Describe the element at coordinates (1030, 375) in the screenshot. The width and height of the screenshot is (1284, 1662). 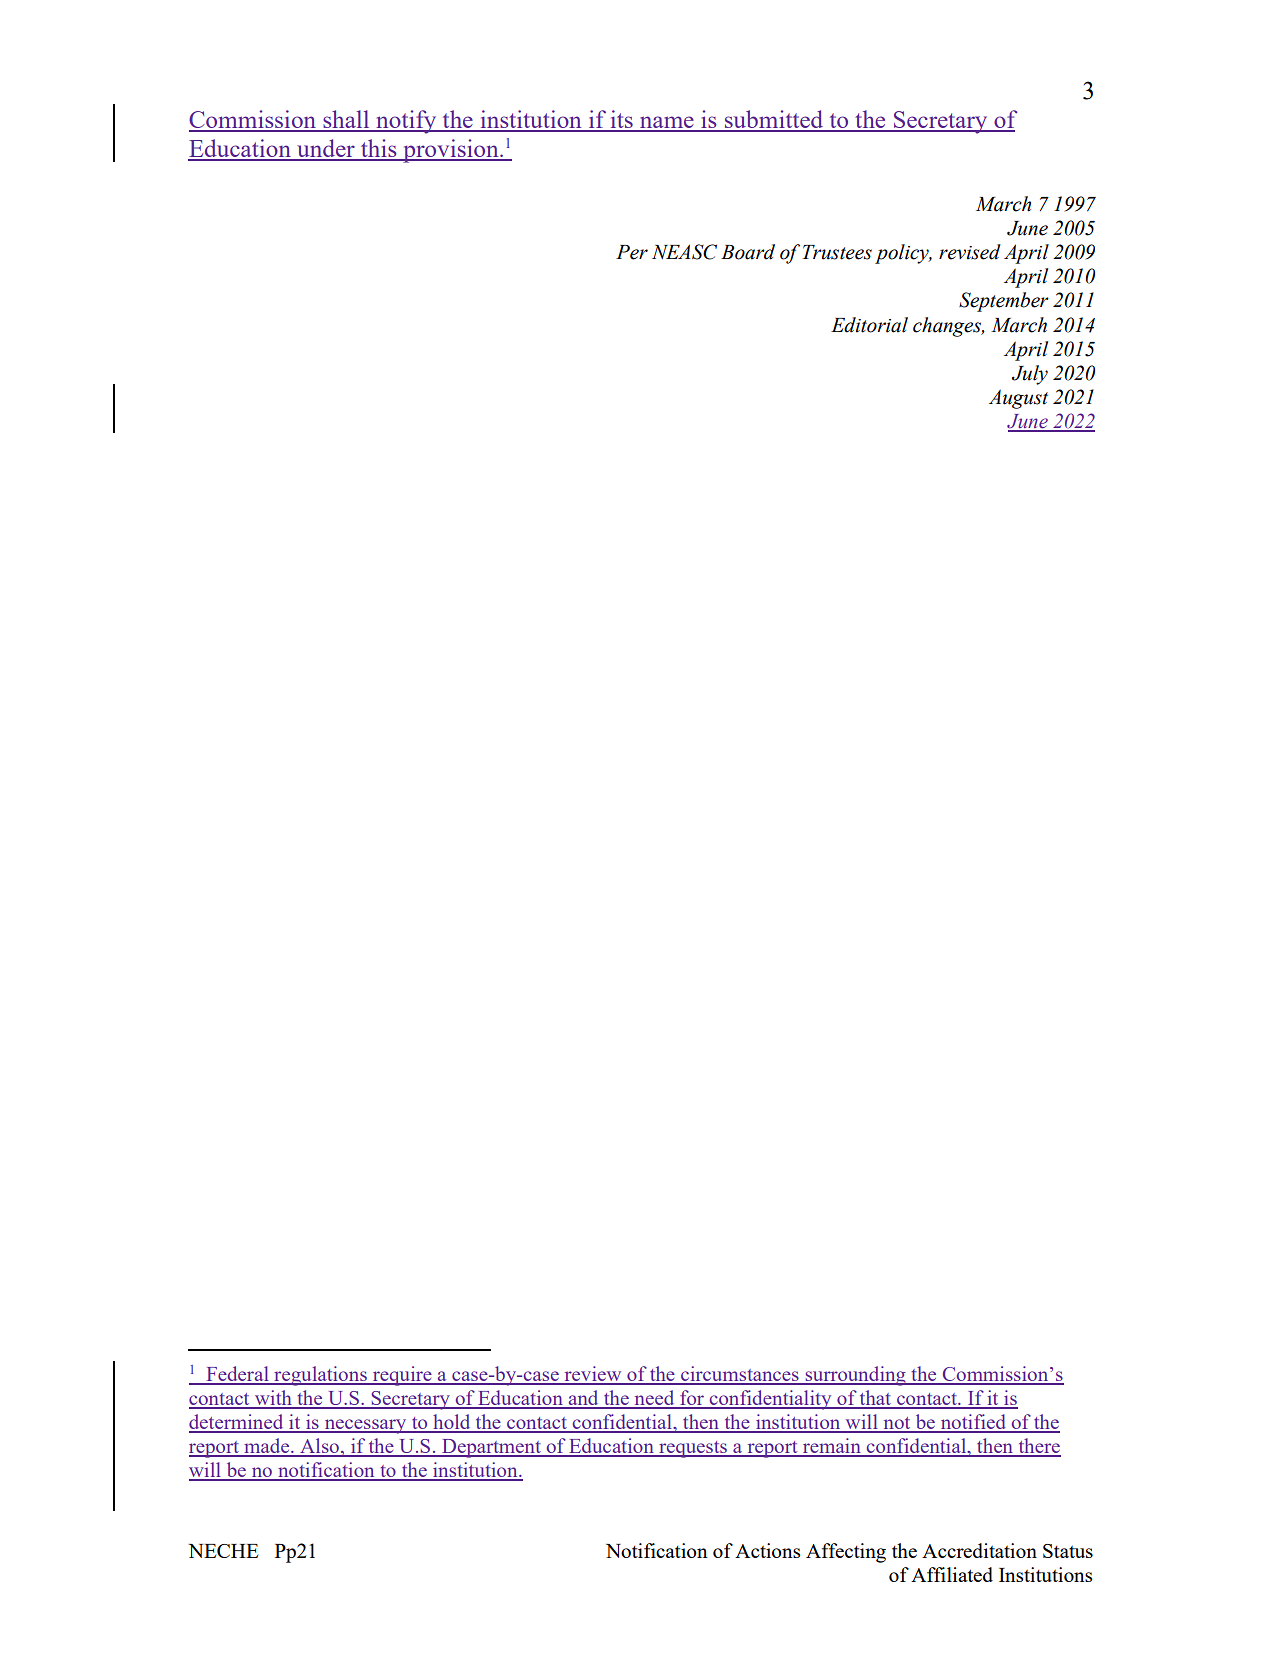
I see `July` at that location.
